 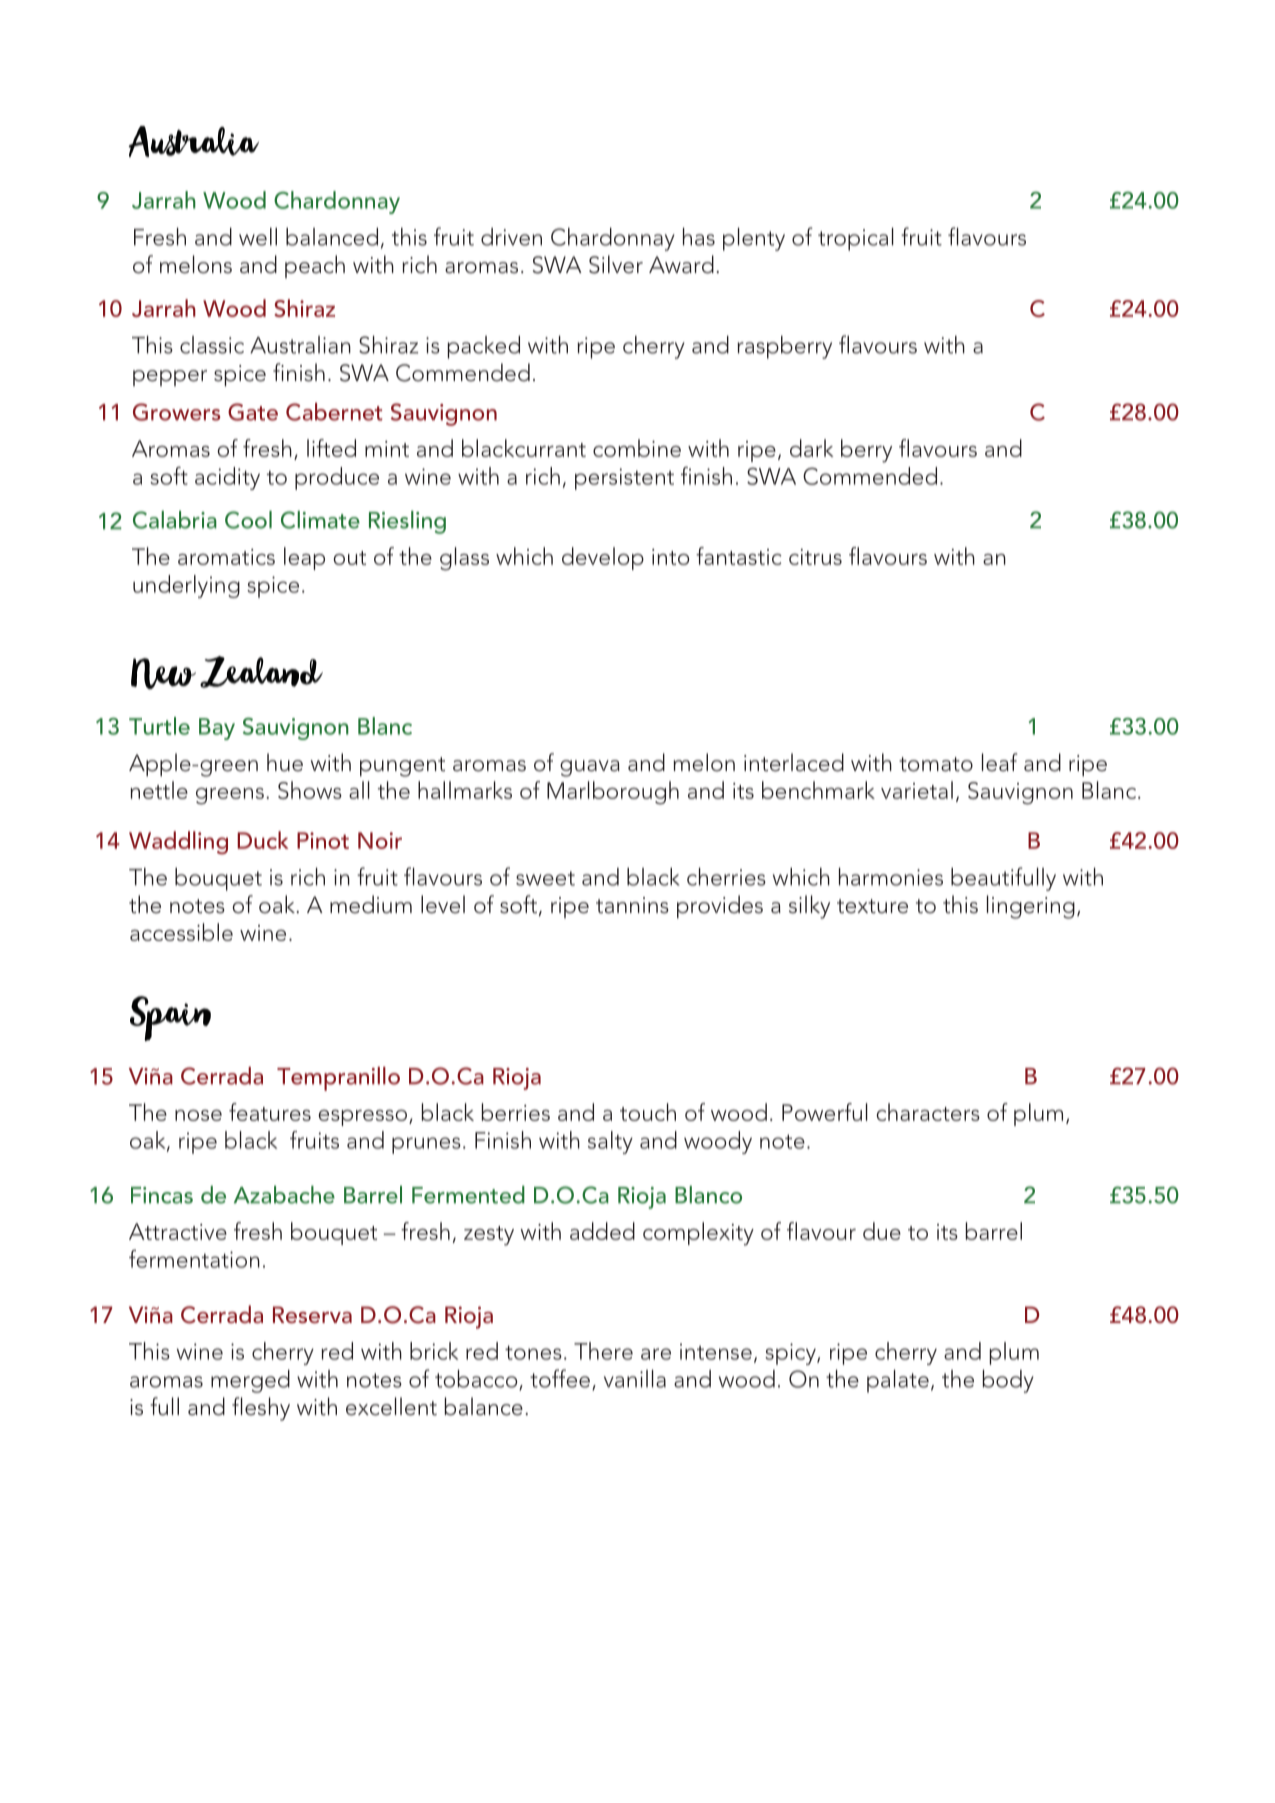 I want to click on aromatics, so click(x=226, y=557).
